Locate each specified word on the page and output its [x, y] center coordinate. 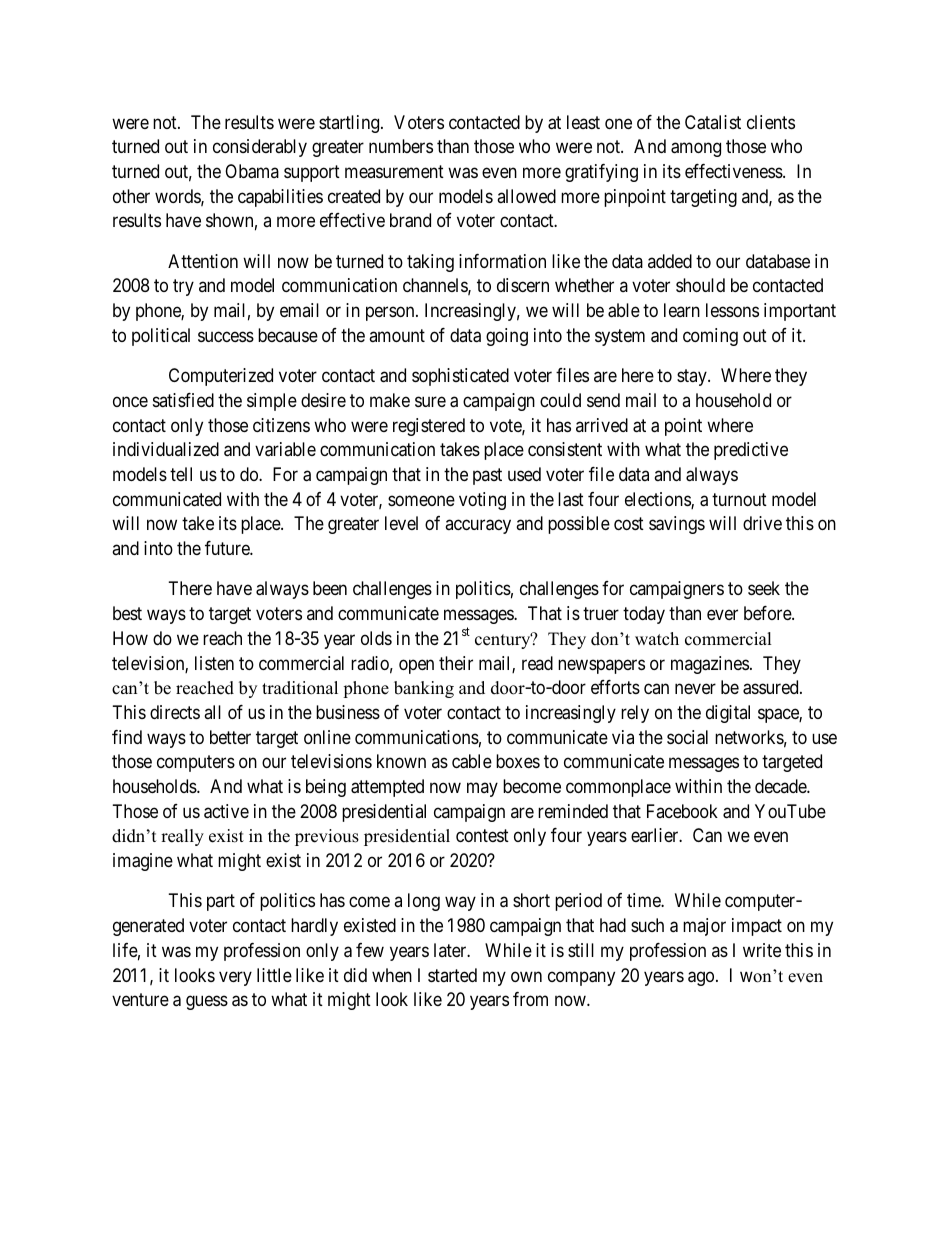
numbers [401, 146]
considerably [260, 148]
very [235, 978]
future [228, 548]
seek [764, 588]
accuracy [478, 527]
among [696, 150]
